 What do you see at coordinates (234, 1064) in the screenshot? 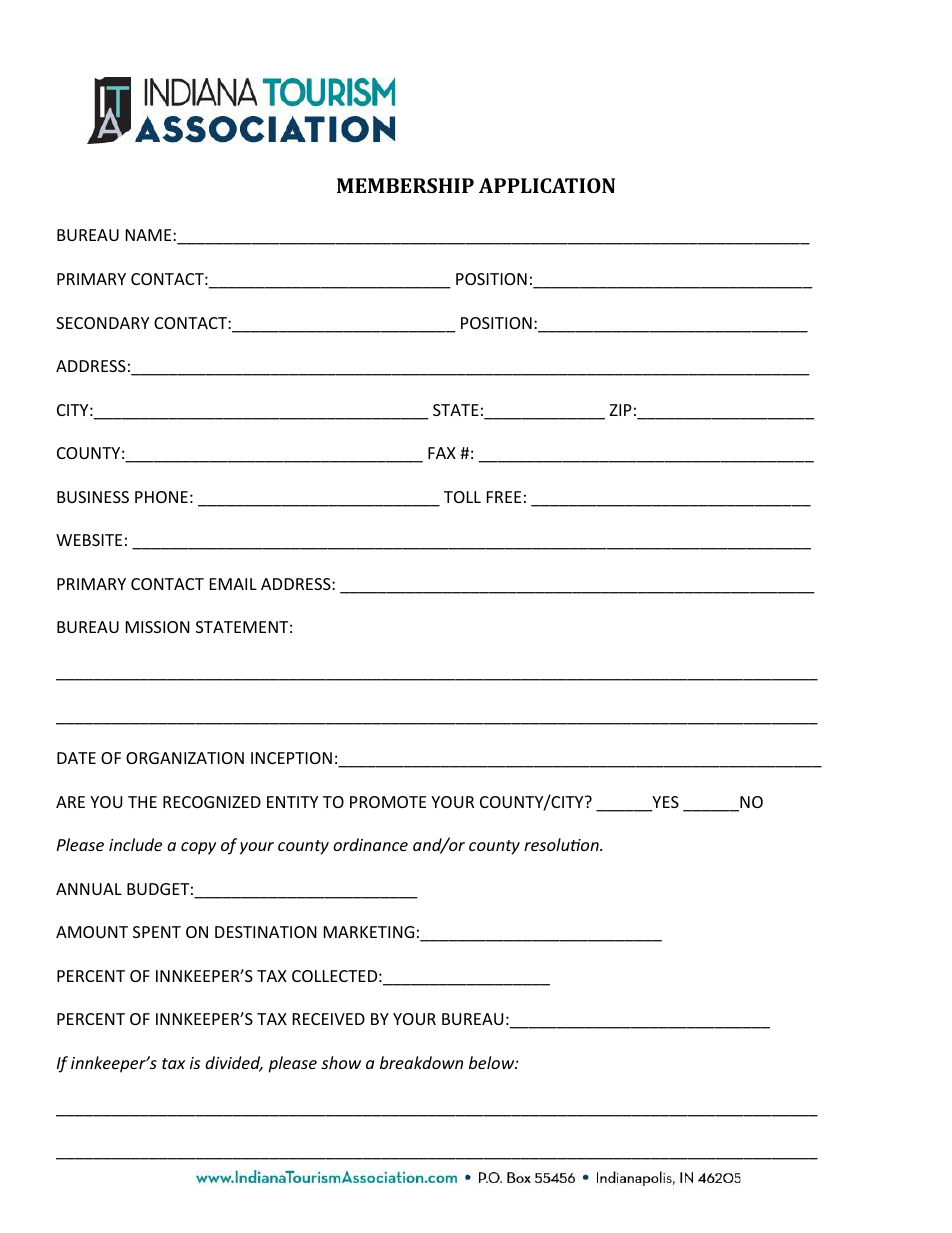
I see `divided` at bounding box center [234, 1064].
